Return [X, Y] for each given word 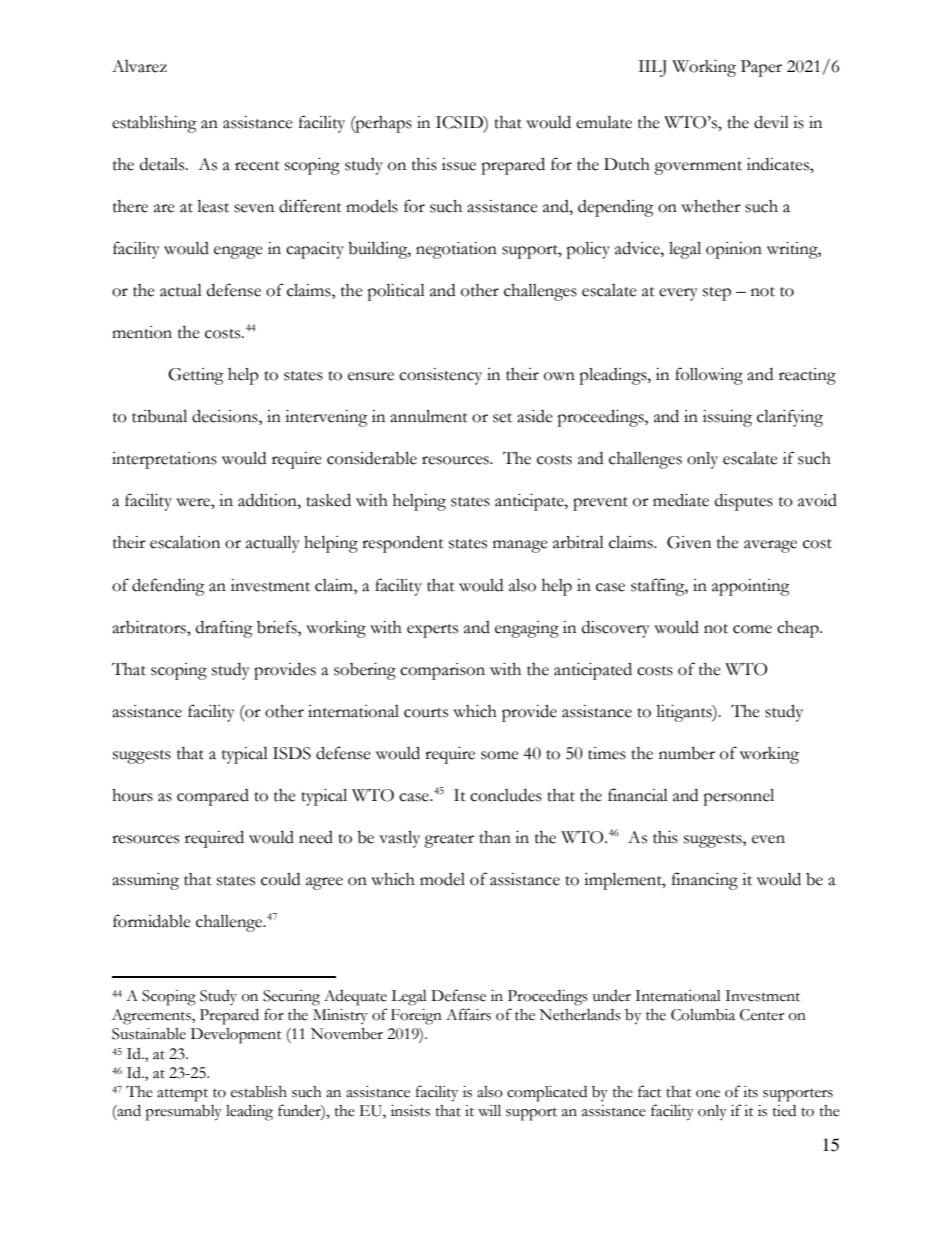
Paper [761, 68]
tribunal [159, 416]
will [489, 1110]
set [502, 418]
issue [459, 164]
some [500, 755]
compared [213, 797]
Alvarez [139, 66]
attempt [182, 1095]
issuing [727, 418]
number [687, 753]
